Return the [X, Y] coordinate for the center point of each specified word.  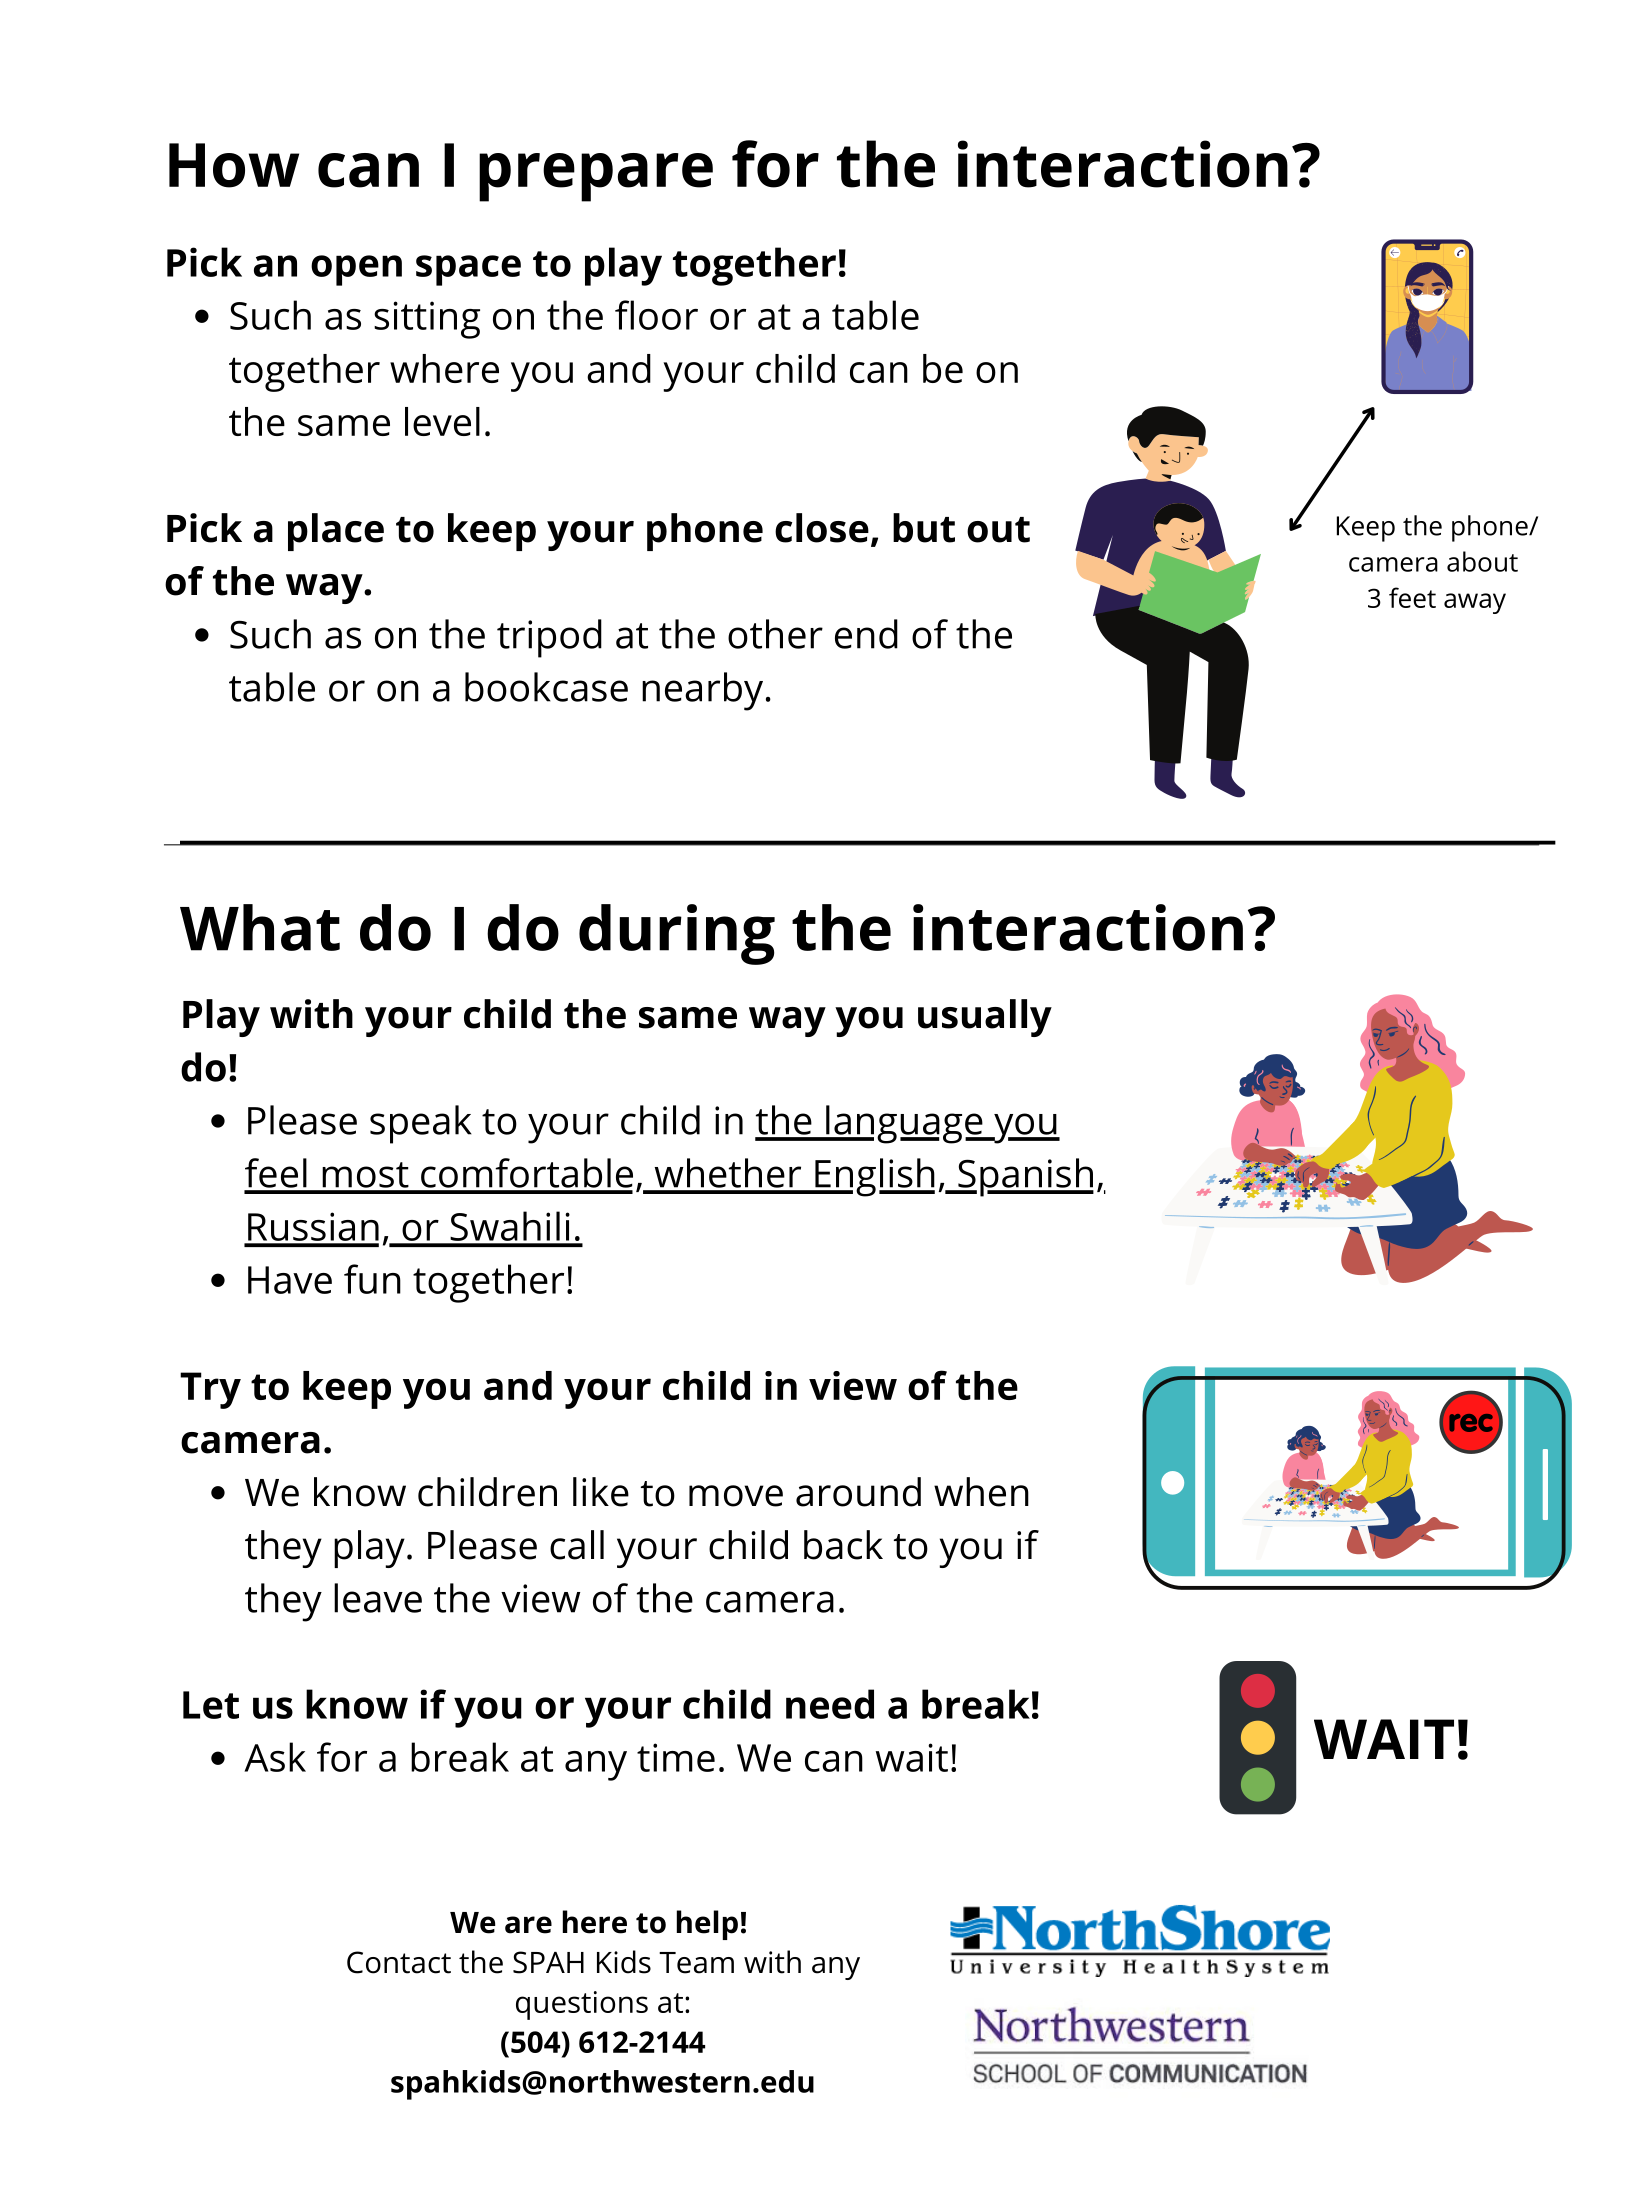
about [1482, 561]
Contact [399, 1962]
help [707, 1925]
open [356, 270]
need [830, 1704]
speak [421, 1124]
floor [656, 315]
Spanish [1024, 1177]
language [904, 1124]
